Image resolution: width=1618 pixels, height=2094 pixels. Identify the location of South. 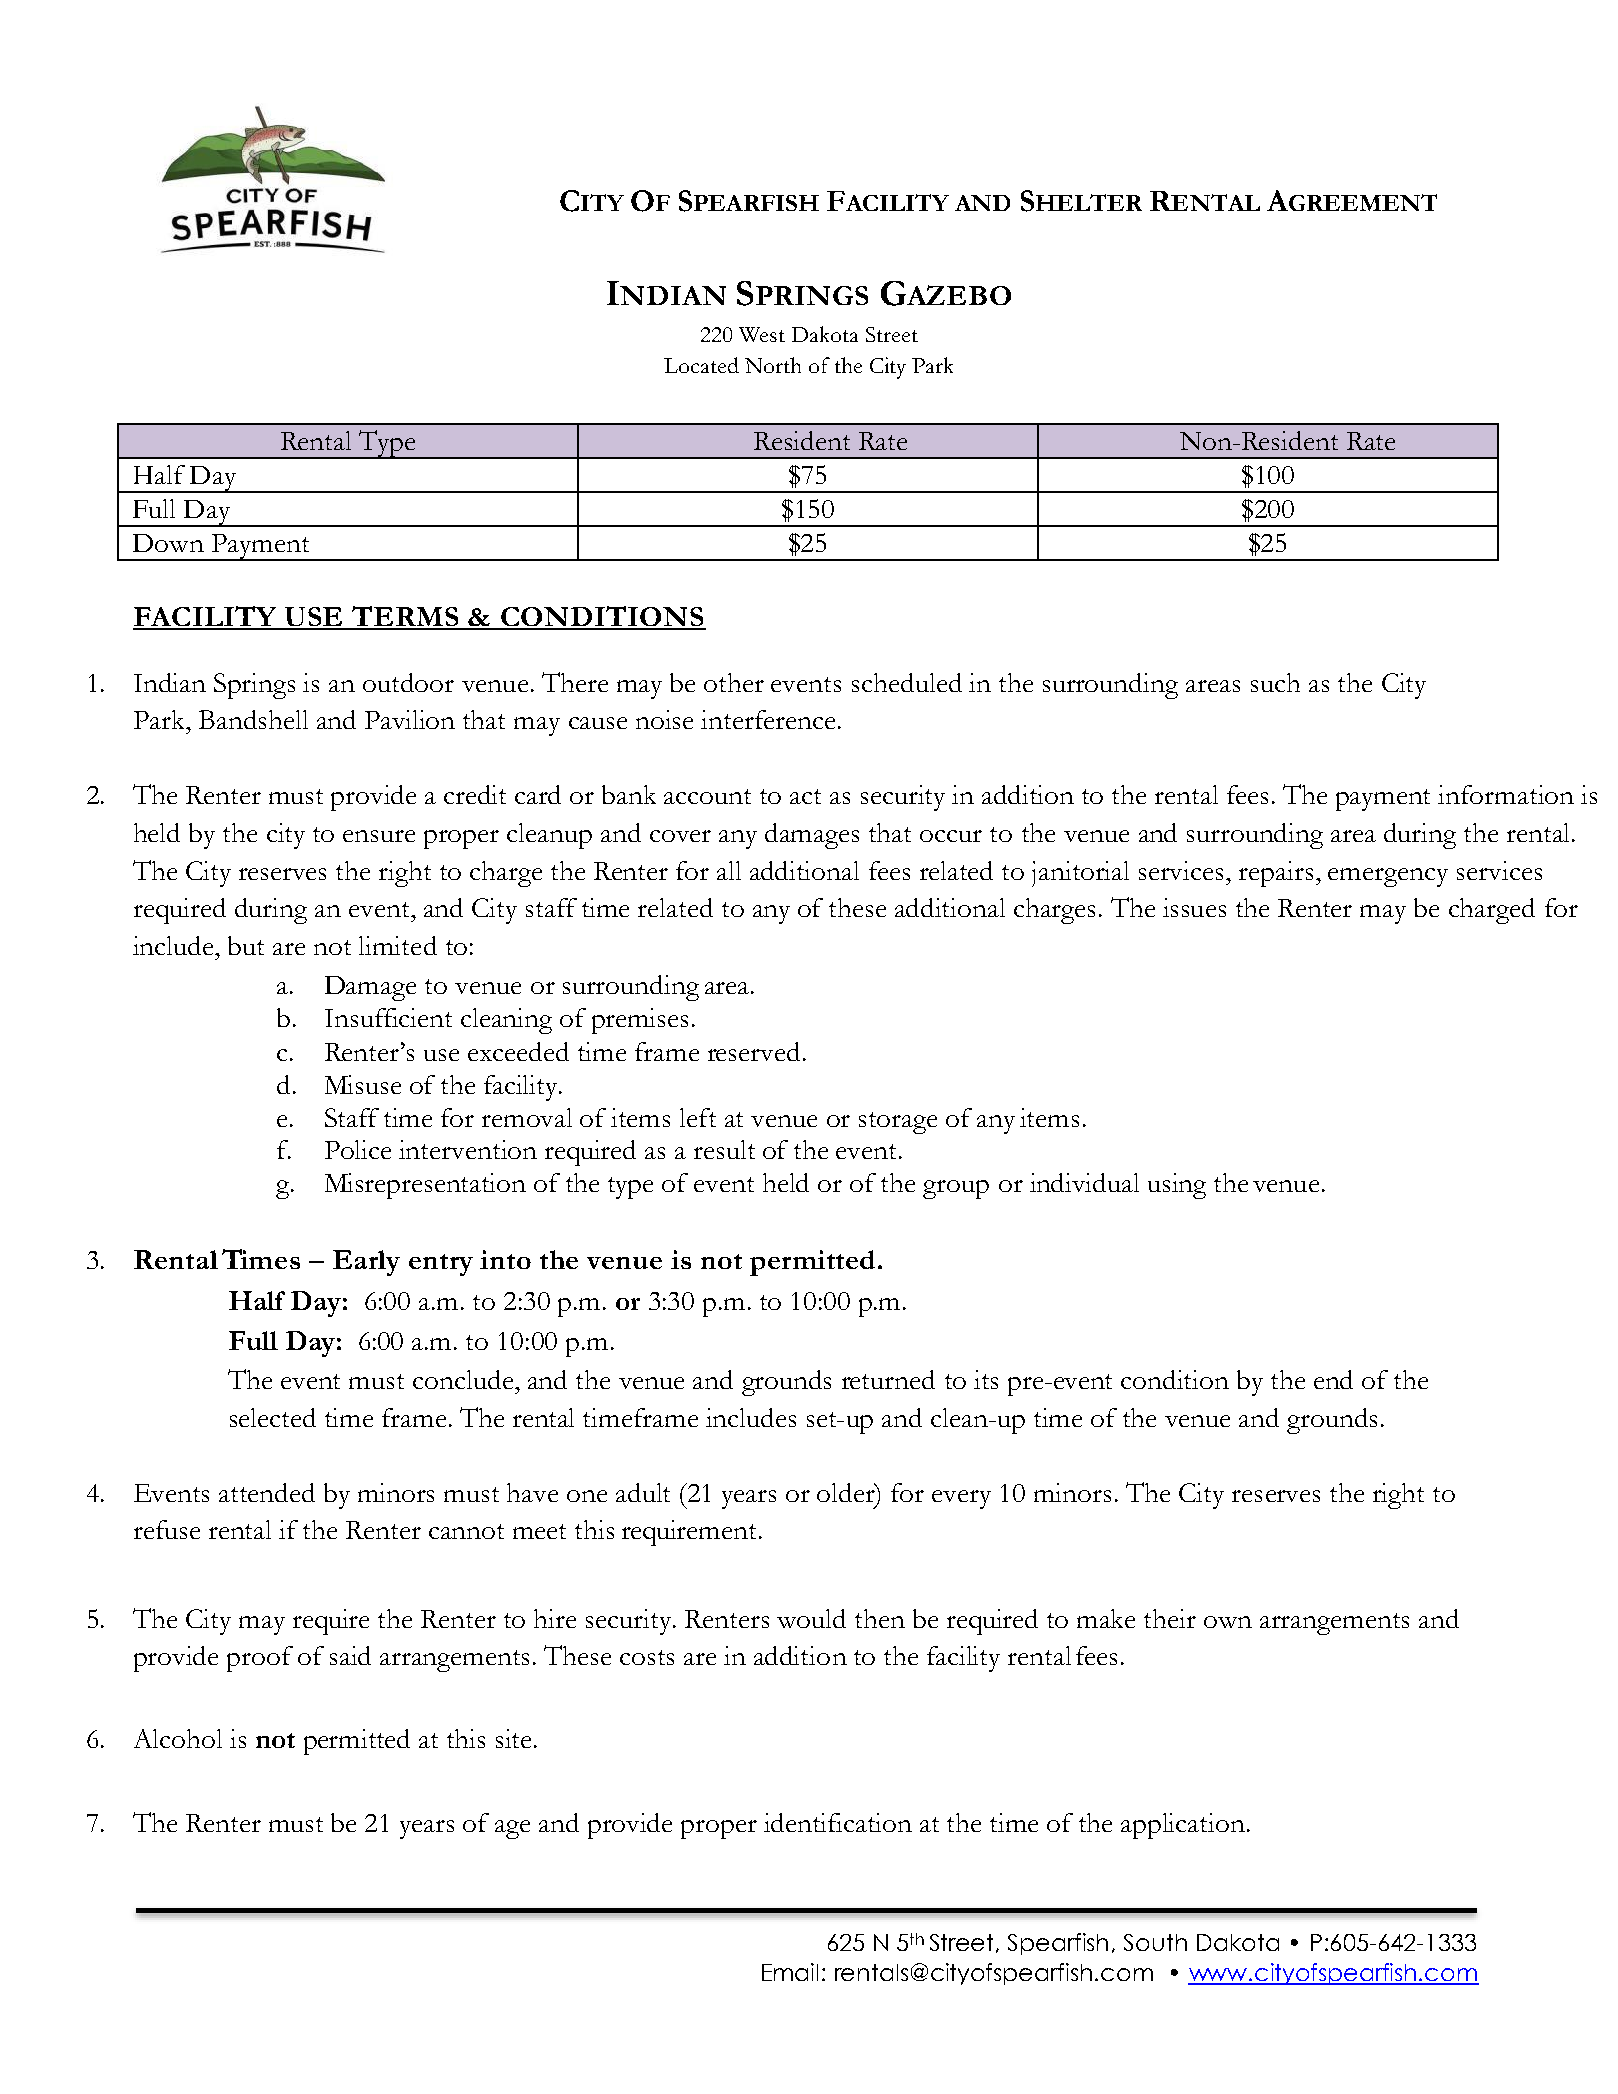
(1155, 1942).
